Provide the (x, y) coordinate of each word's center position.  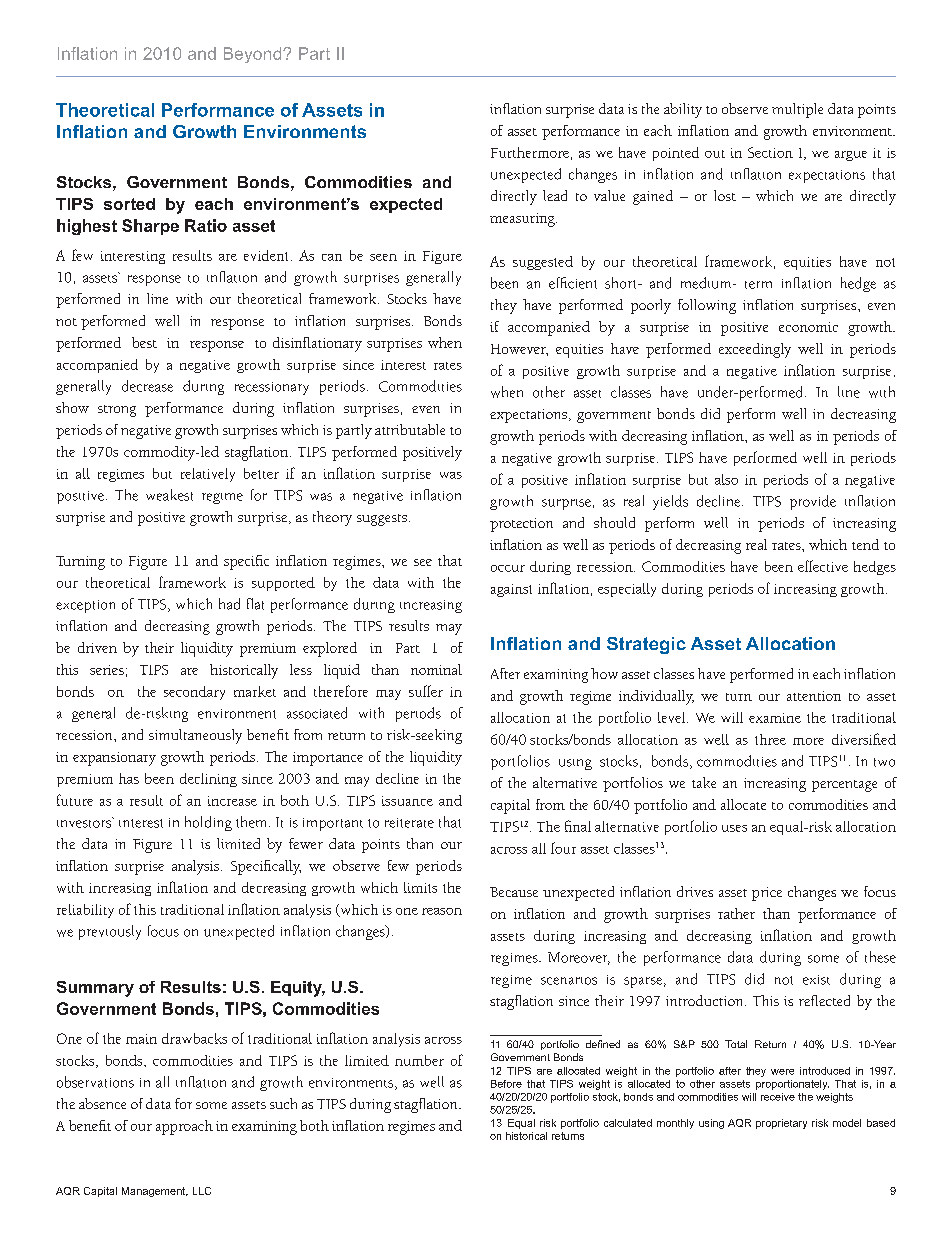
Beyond (254, 55)
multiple (797, 110)
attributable (410, 429)
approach (184, 1127)
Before (506, 1084)
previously (110, 932)
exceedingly (755, 350)
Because (514, 892)
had (229, 604)
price (767, 894)
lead (555, 195)
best (144, 342)
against (511, 590)
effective (823, 566)
